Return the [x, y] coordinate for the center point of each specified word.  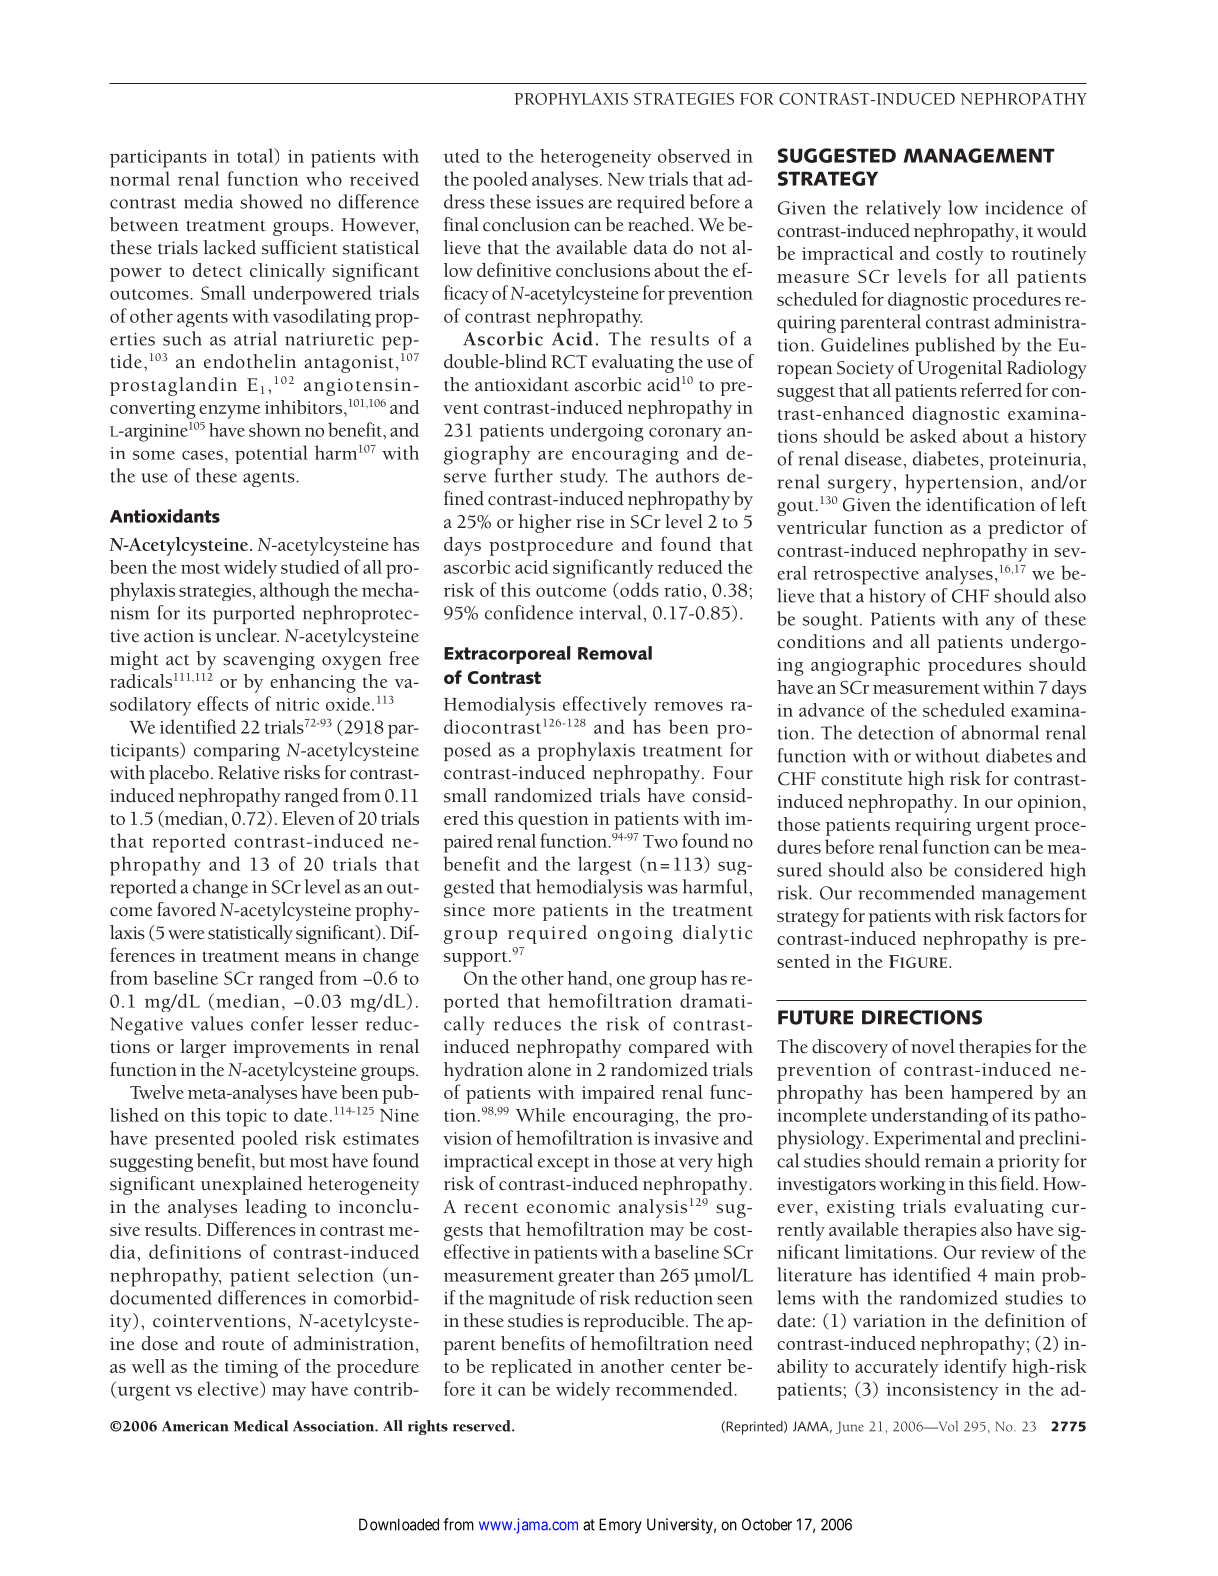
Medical [260, 1426]
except [564, 1164]
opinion [1051, 804]
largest [605, 865]
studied [310, 567]
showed [271, 201]
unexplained [252, 1185]
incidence [1024, 207]
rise [590, 522]
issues [560, 202]
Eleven [308, 818]
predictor [1026, 529]
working [912, 1185]
